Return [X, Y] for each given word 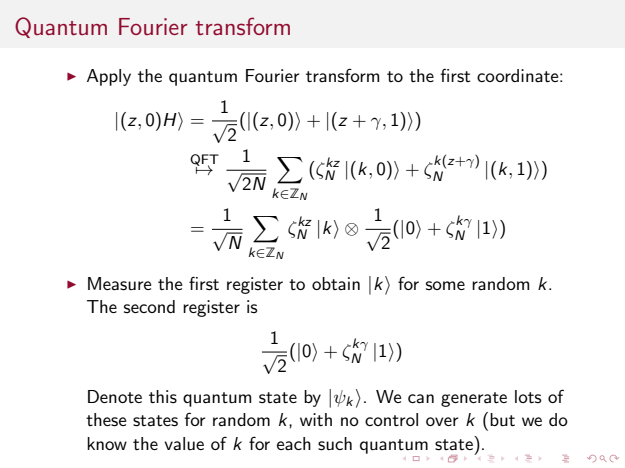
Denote [115, 396]
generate [474, 399]
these [106, 420]
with [316, 419]
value [184, 443]
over [442, 421]
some [445, 285]
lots [528, 396]
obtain [336, 283]
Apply [109, 77]
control [391, 419]
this [163, 397]
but [502, 419]
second [149, 306]
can [421, 398]
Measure [120, 284]
